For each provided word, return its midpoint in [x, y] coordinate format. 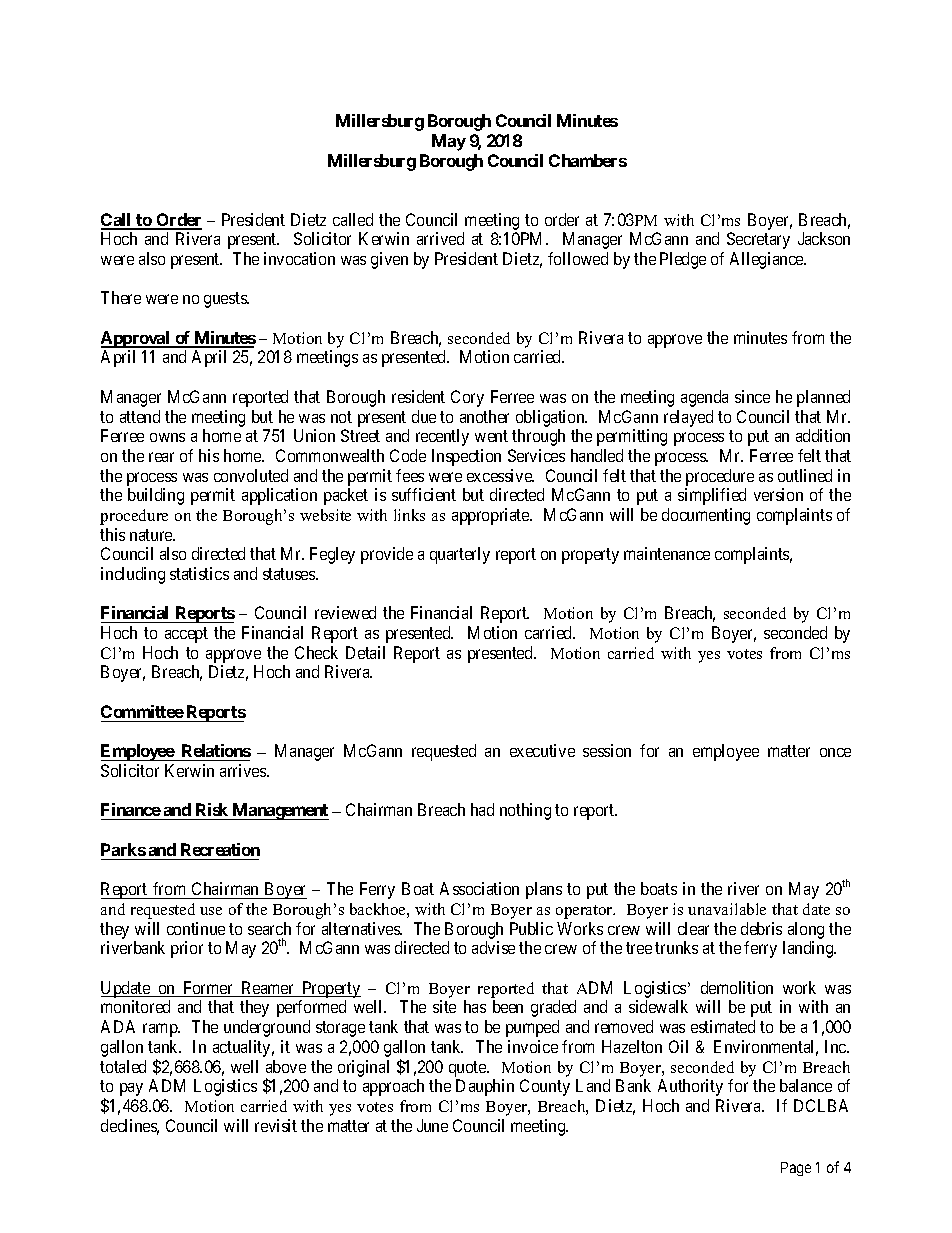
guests [226, 300]
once [835, 752]
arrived [440, 238]
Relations [215, 752]
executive [542, 750]
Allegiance [768, 260]
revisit [276, 1125]
